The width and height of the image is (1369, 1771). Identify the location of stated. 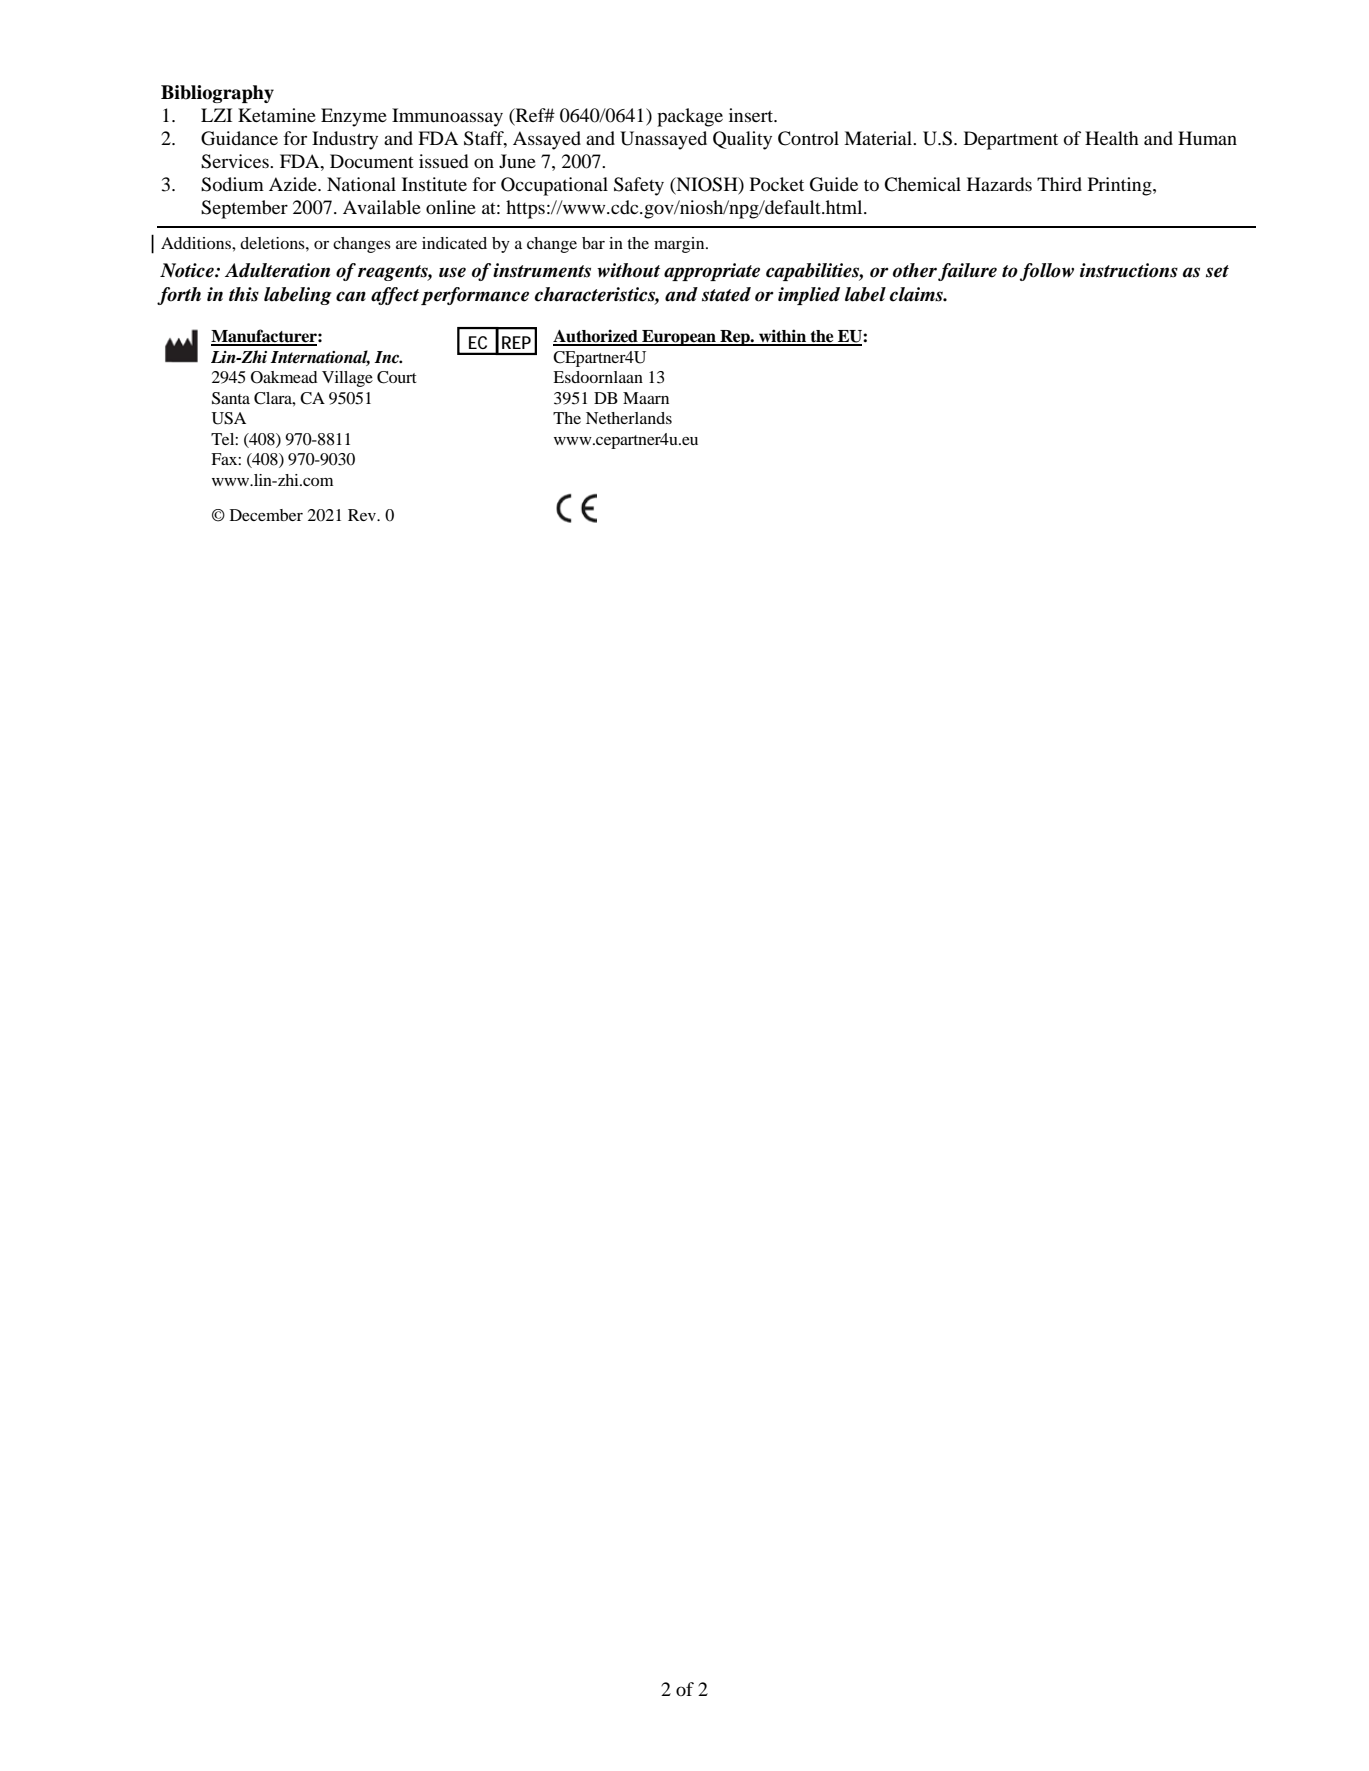
(726, 294).
